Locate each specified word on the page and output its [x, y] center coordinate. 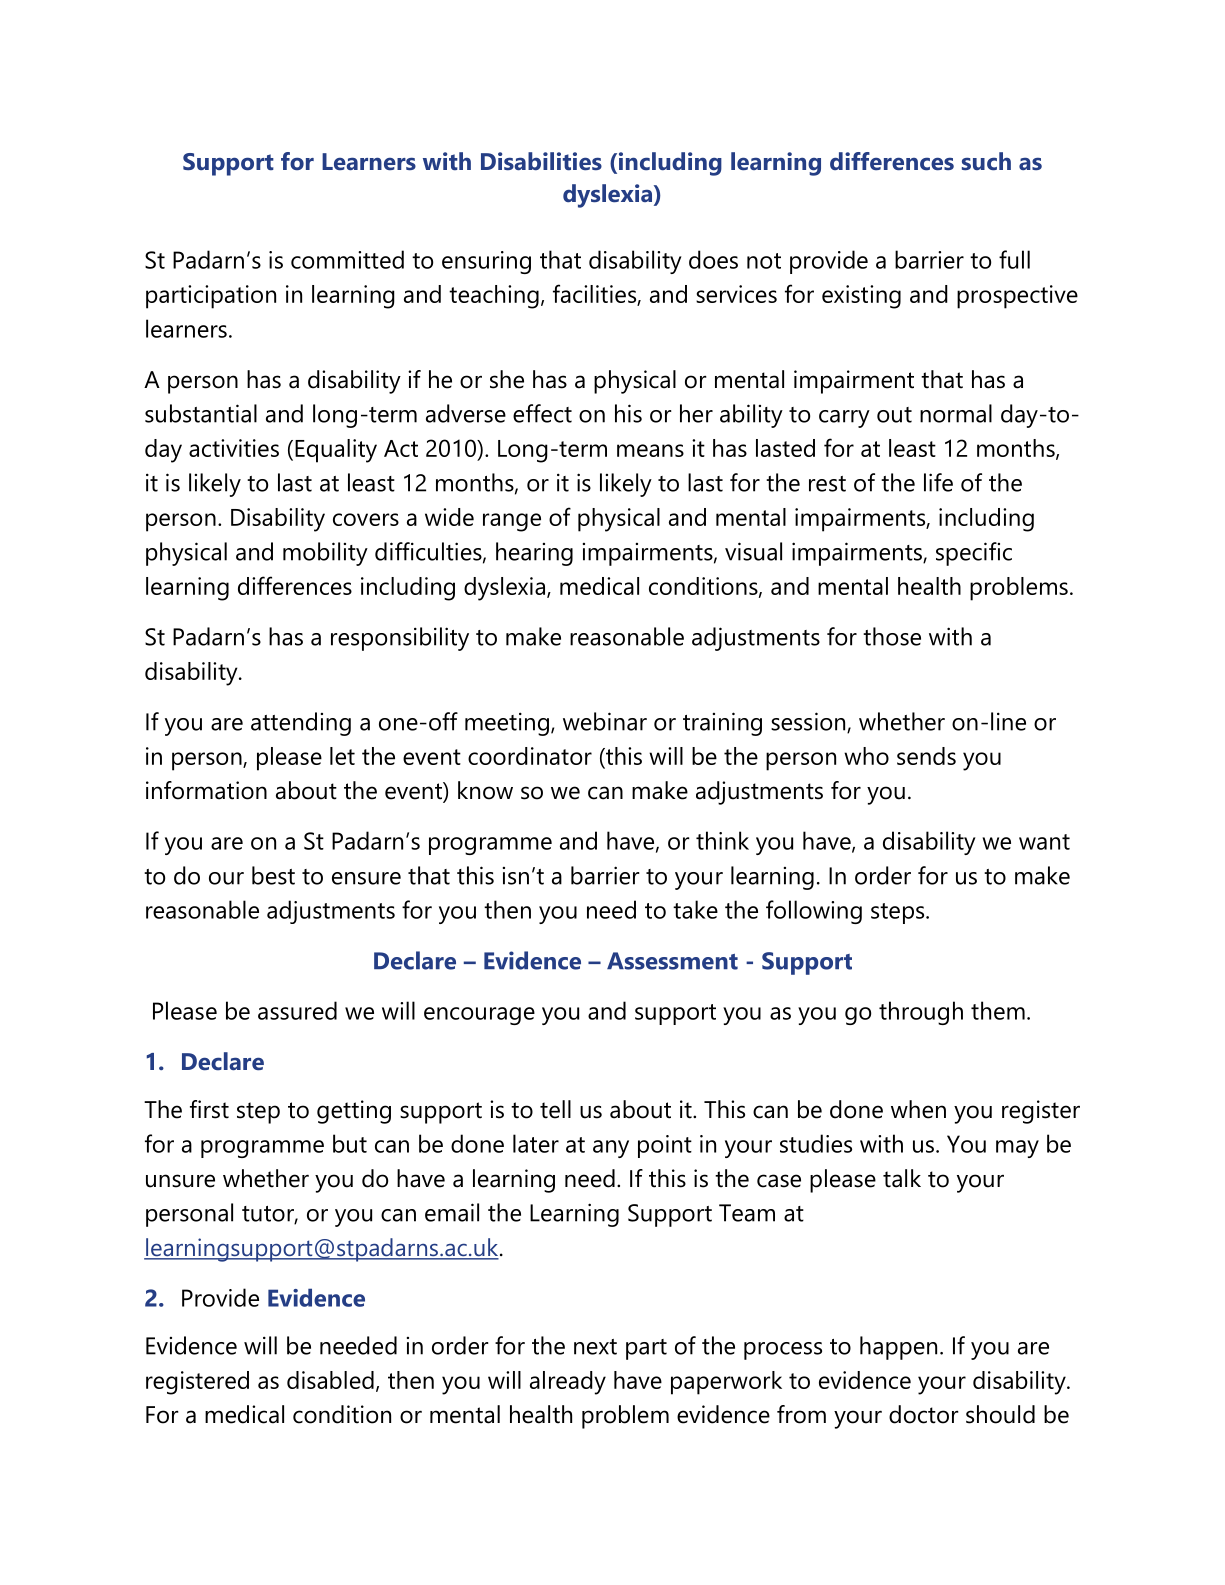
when [918, 1109]
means [650, 450]
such [986, 161]
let [342, 756]
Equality [336, 451]
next [595, 1347]
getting [354, 1112]
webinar [605, 721]
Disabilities [541, 161]
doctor [924, 1414]
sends [926, 756]
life [938, 482]
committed [347, 259]
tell [555, 1109]
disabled [330, 1380]
